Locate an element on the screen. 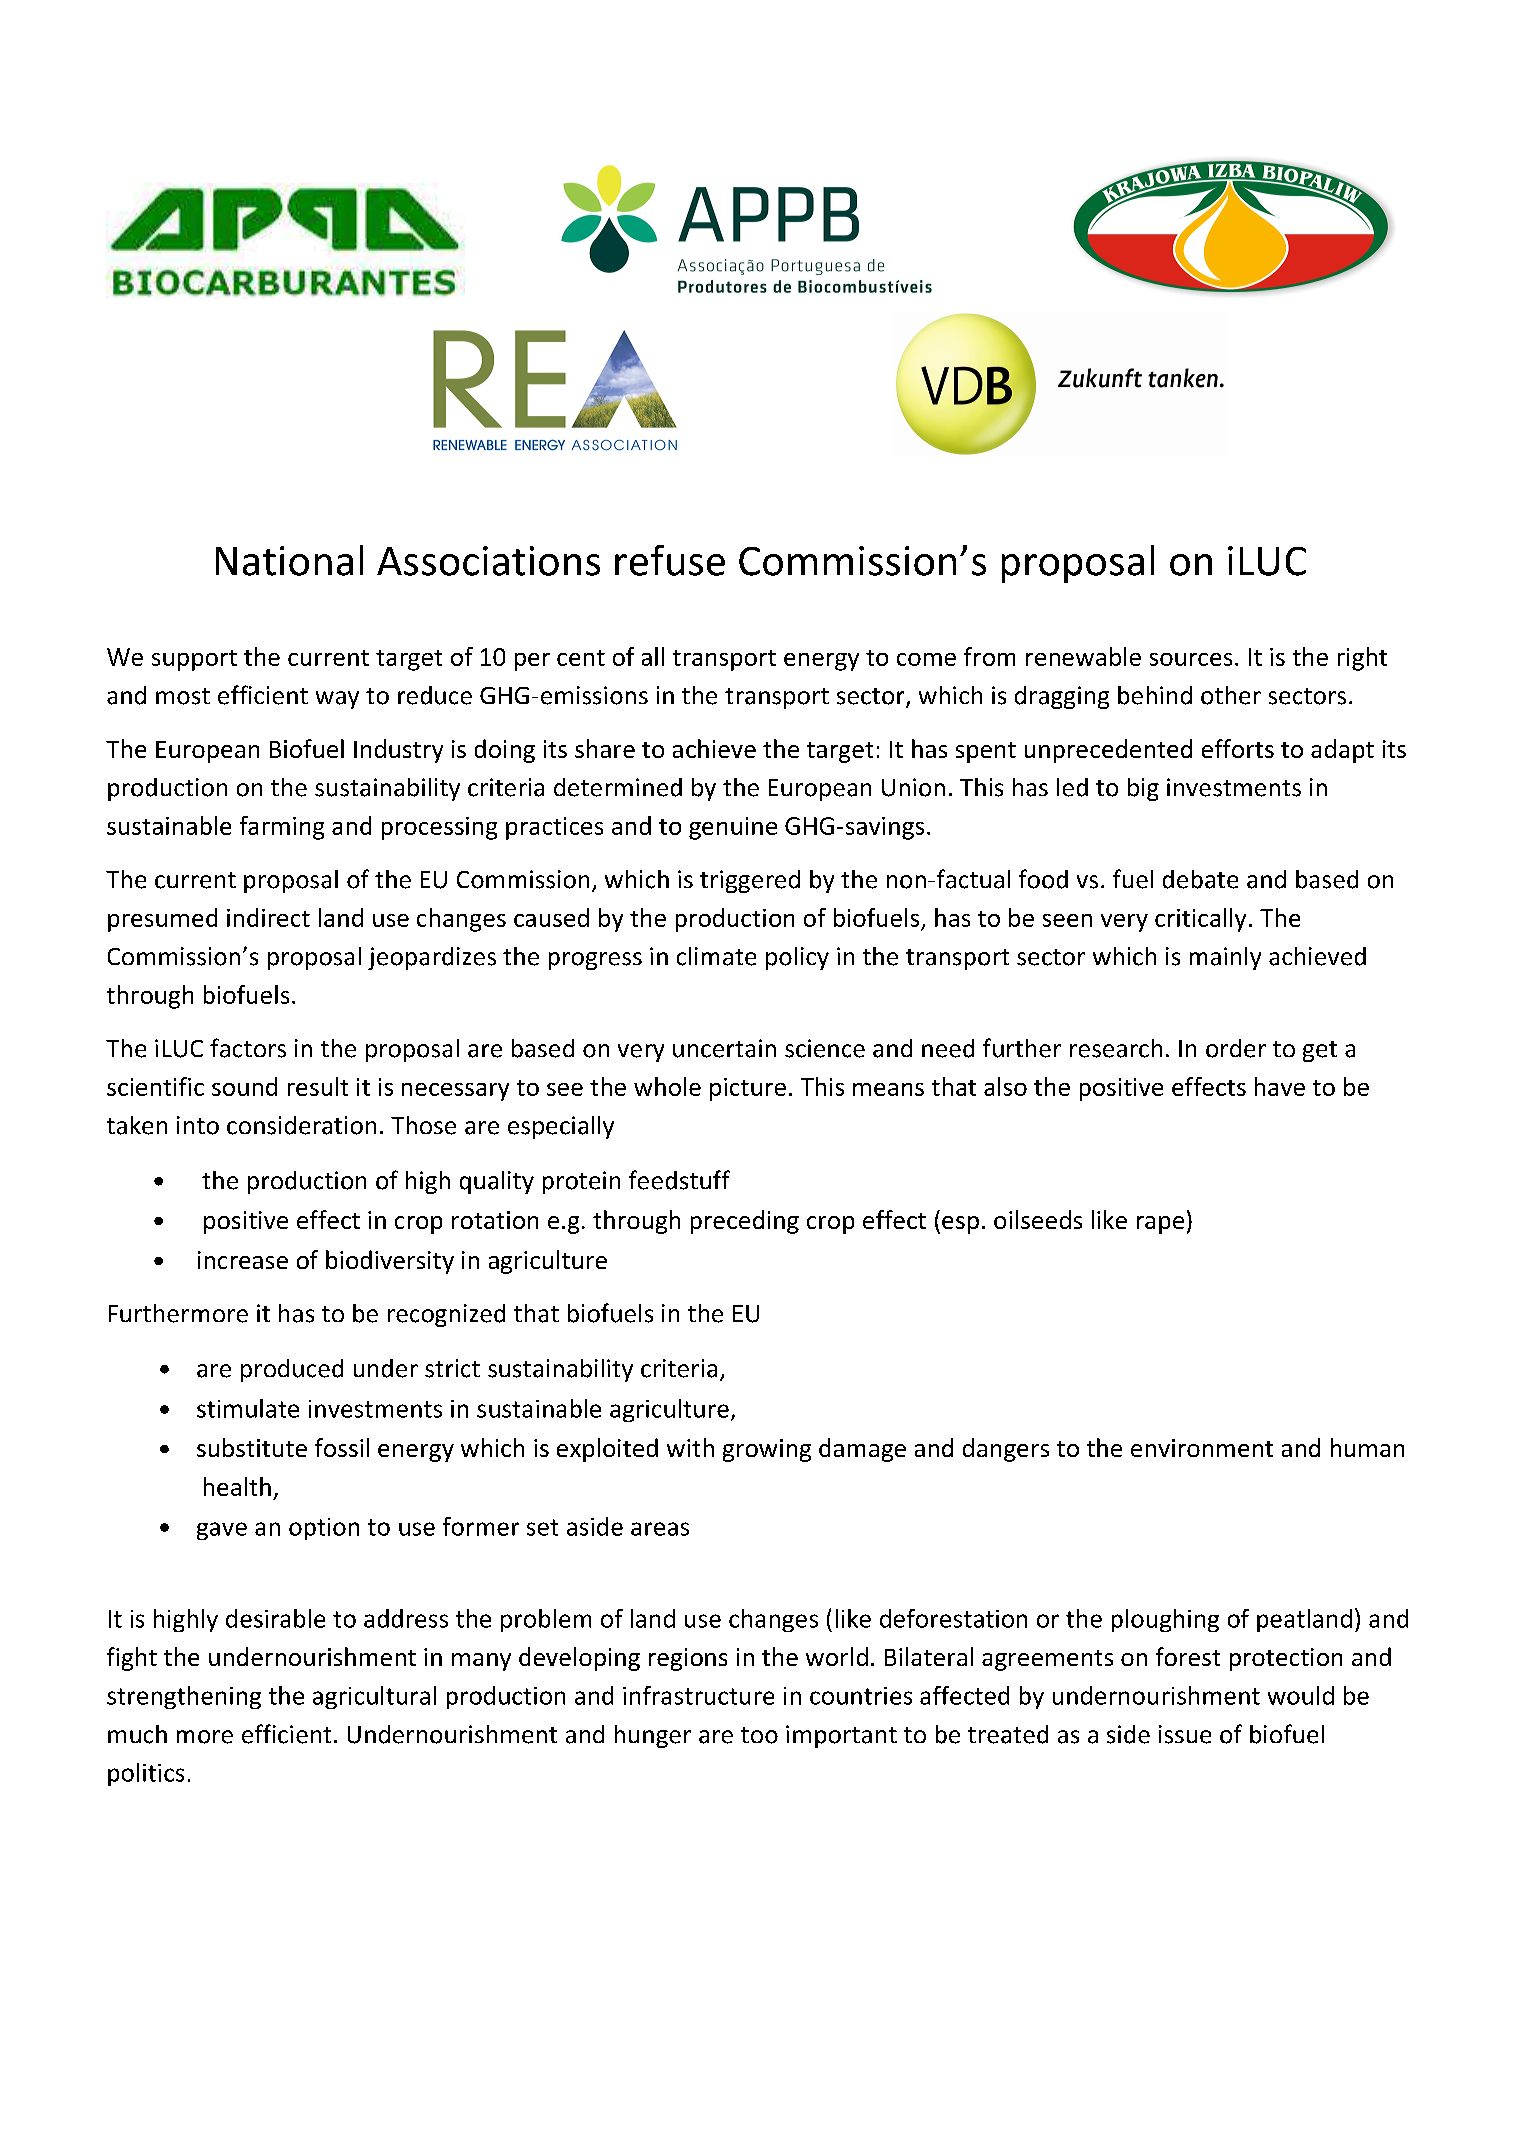 The width and height of the screenshot is (1523, 2156). triggered is located at coordinates (750, 881).
